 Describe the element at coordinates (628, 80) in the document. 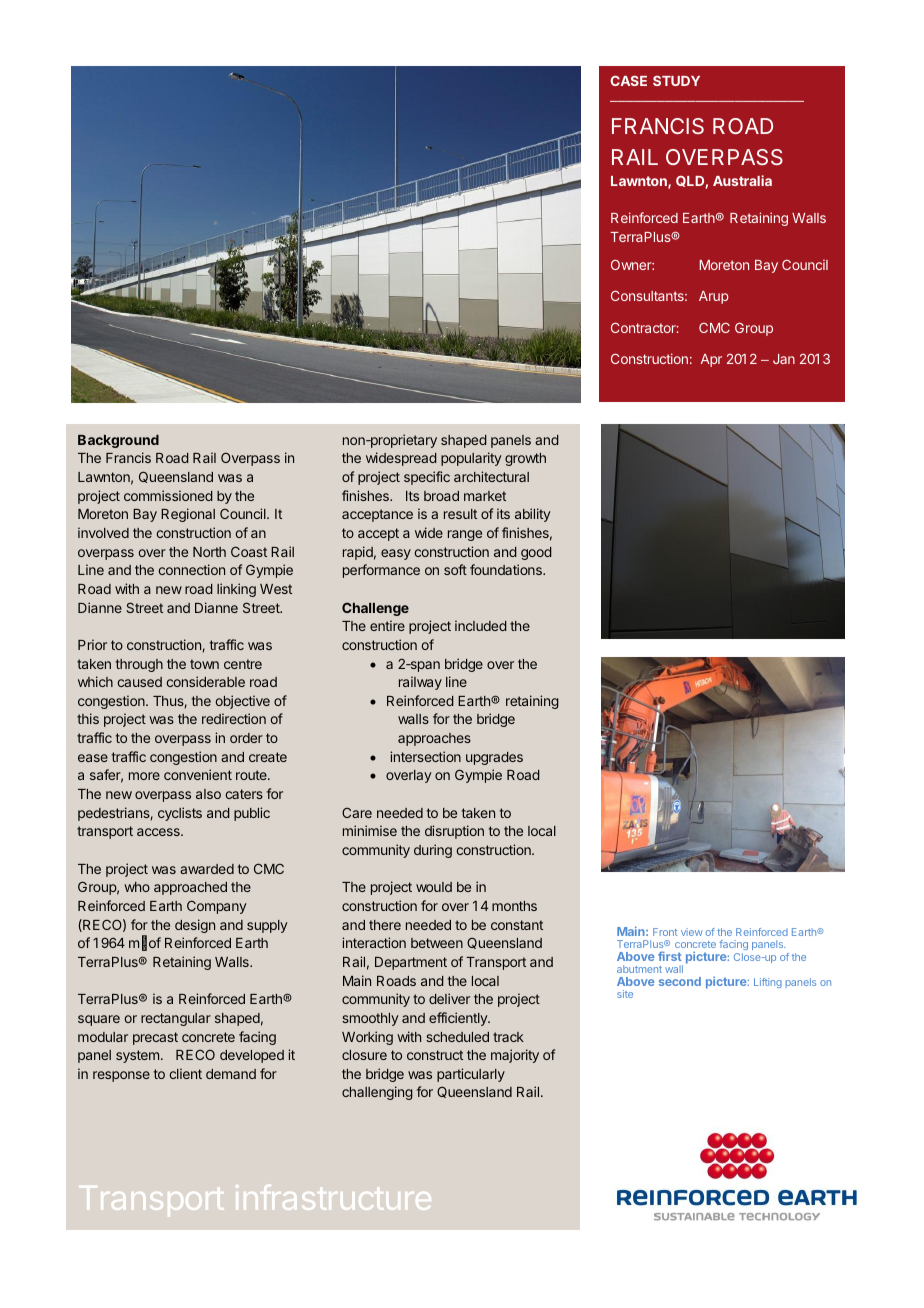

I see `CASE` at that location.
